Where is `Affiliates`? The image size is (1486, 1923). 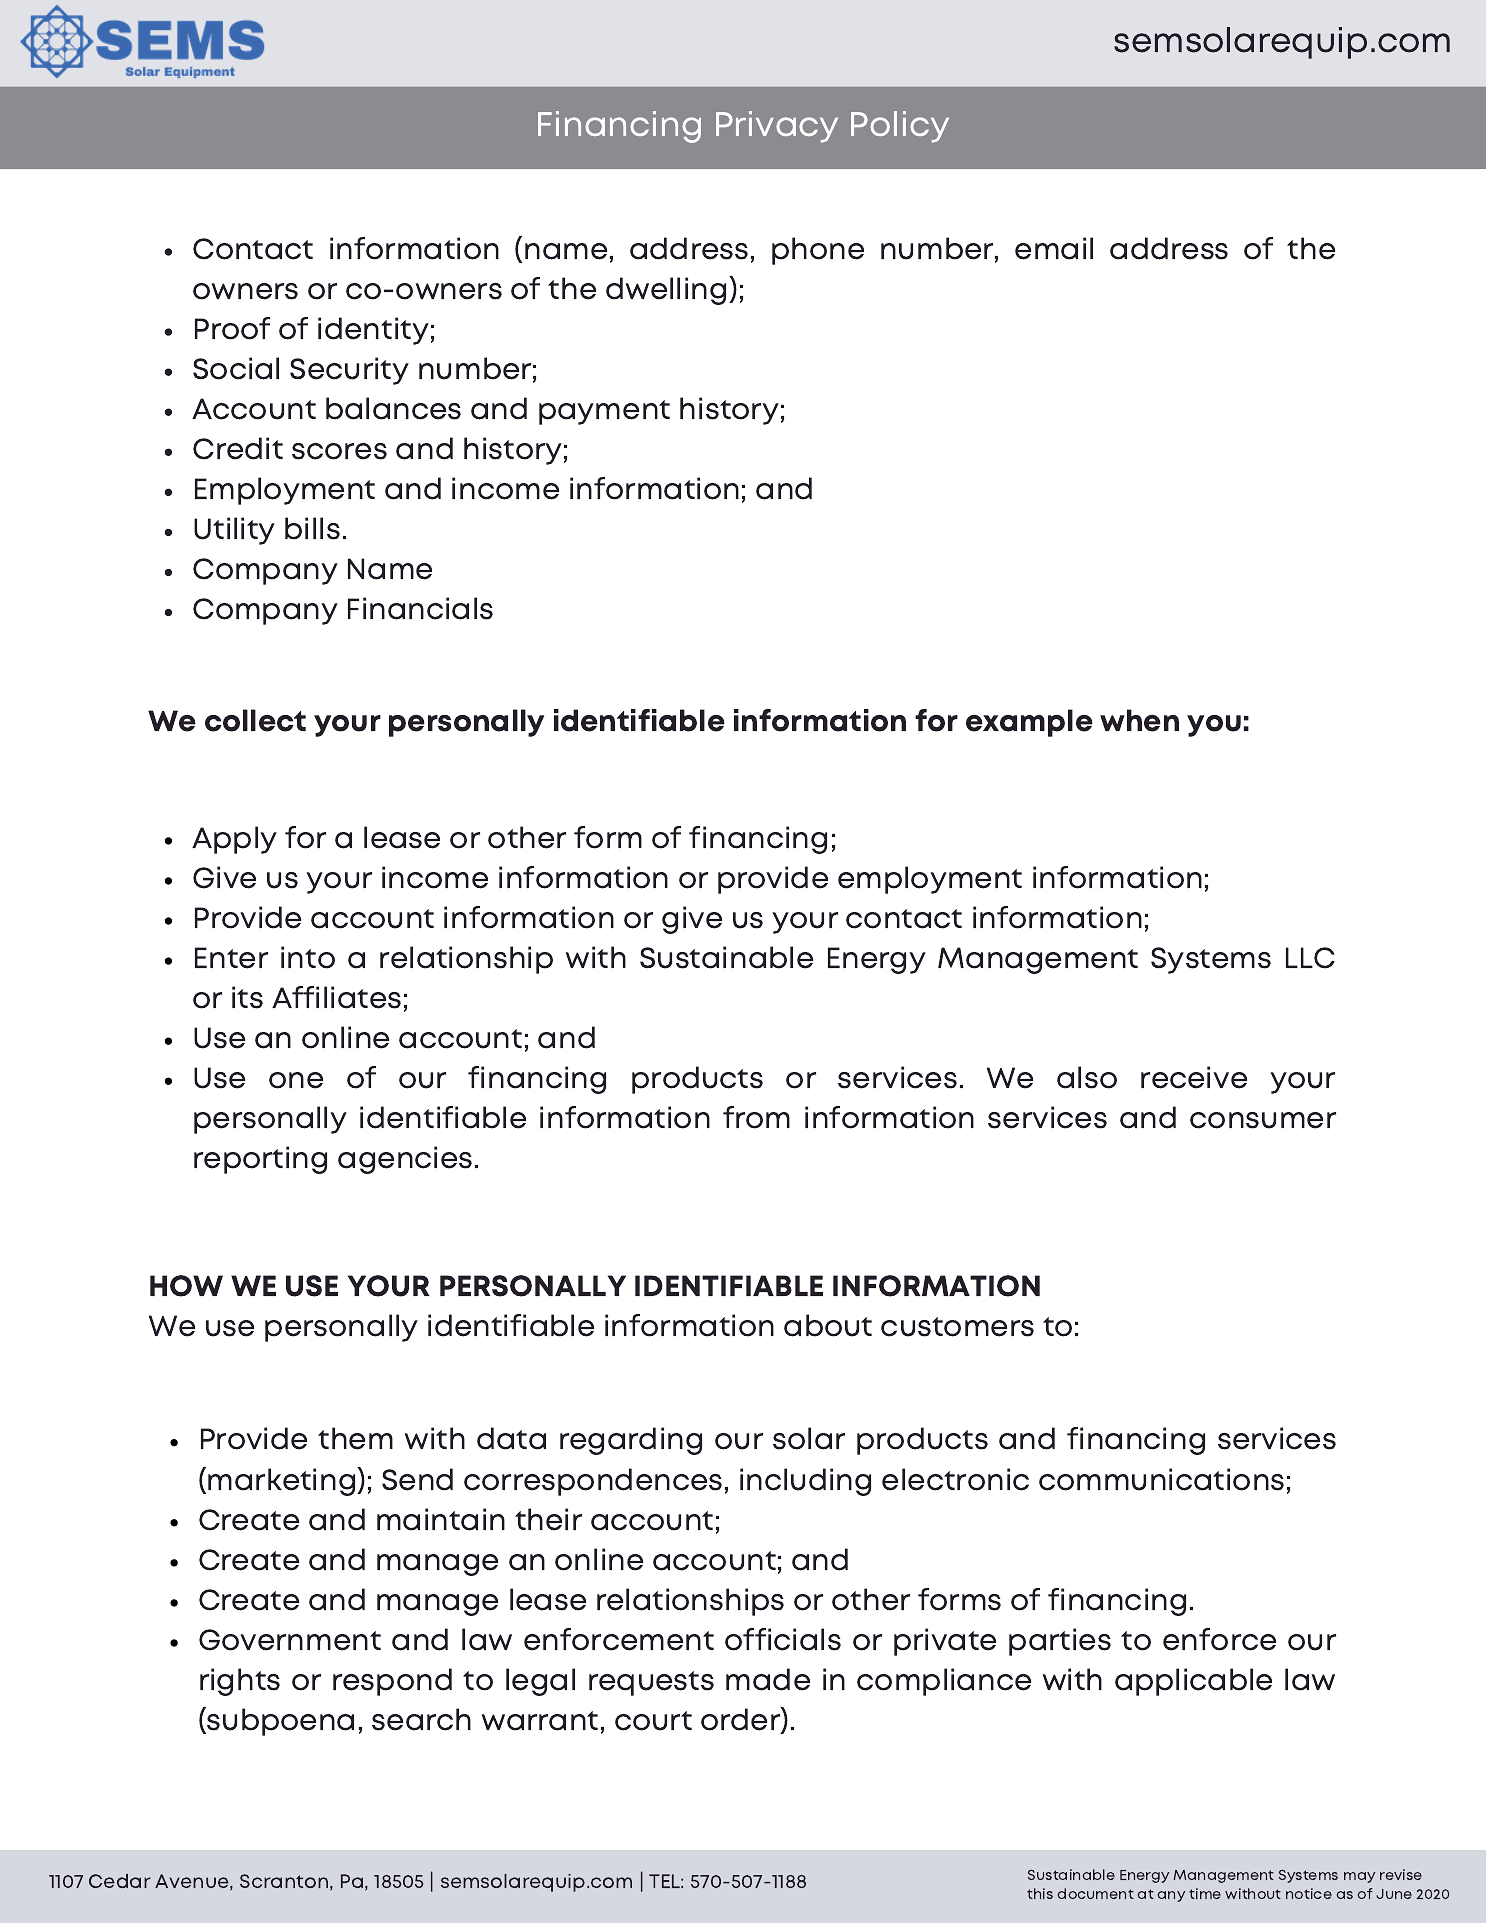
Affiliates is located at coordinates (336, 997).
